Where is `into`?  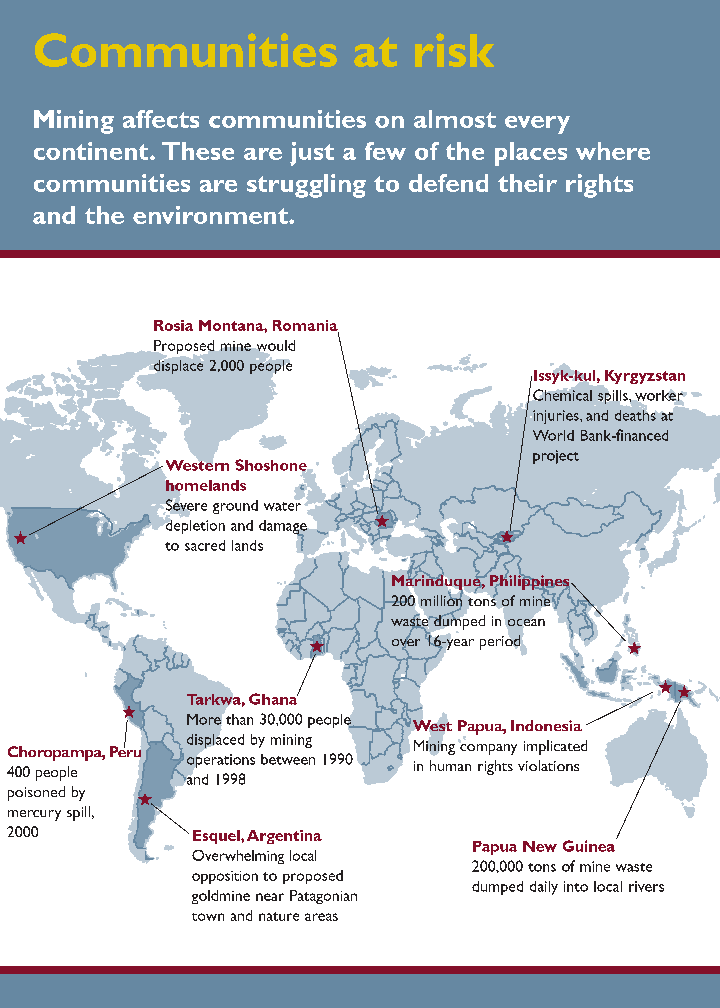
into is located at coordinates (576, 886).
